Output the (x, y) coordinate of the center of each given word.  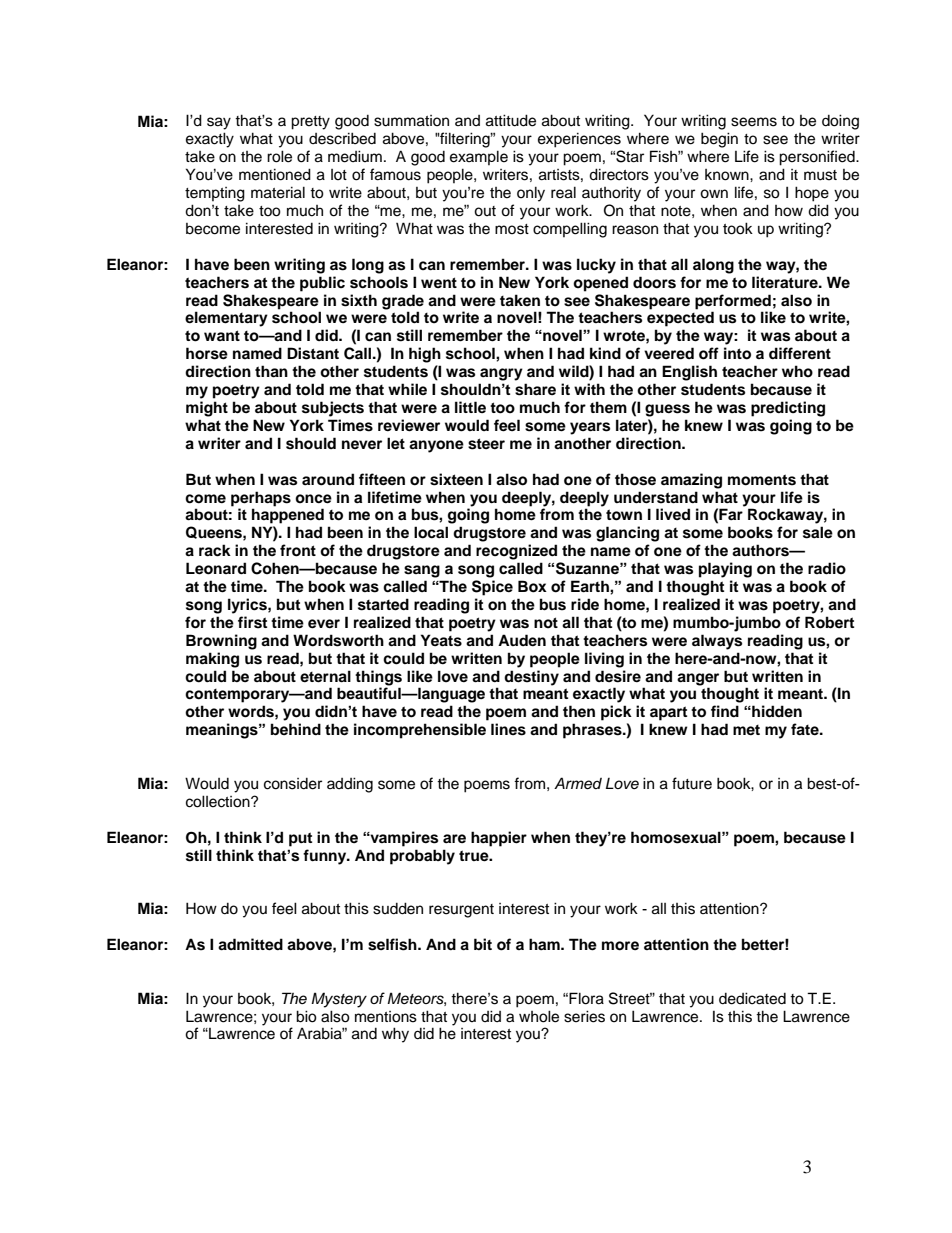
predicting (788, 409)
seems (754, 122)
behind (296, 729)
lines (508, 729)
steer (486, 444)
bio (306, 1016)
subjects (333, 409)
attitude (511, 120)
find (725, 711)
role (279, 156)
